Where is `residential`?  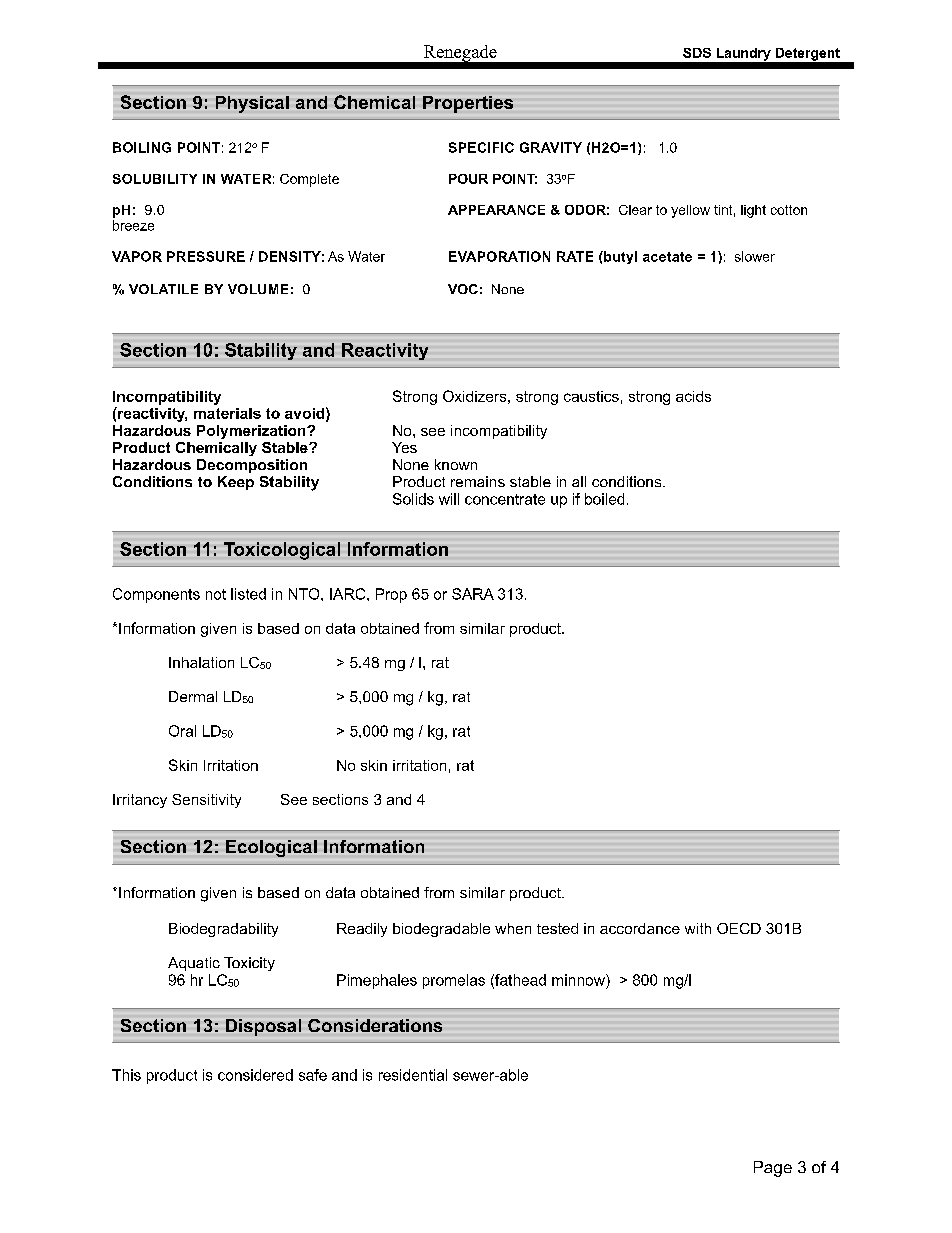
residential is located at coordinates (413, 1075).
